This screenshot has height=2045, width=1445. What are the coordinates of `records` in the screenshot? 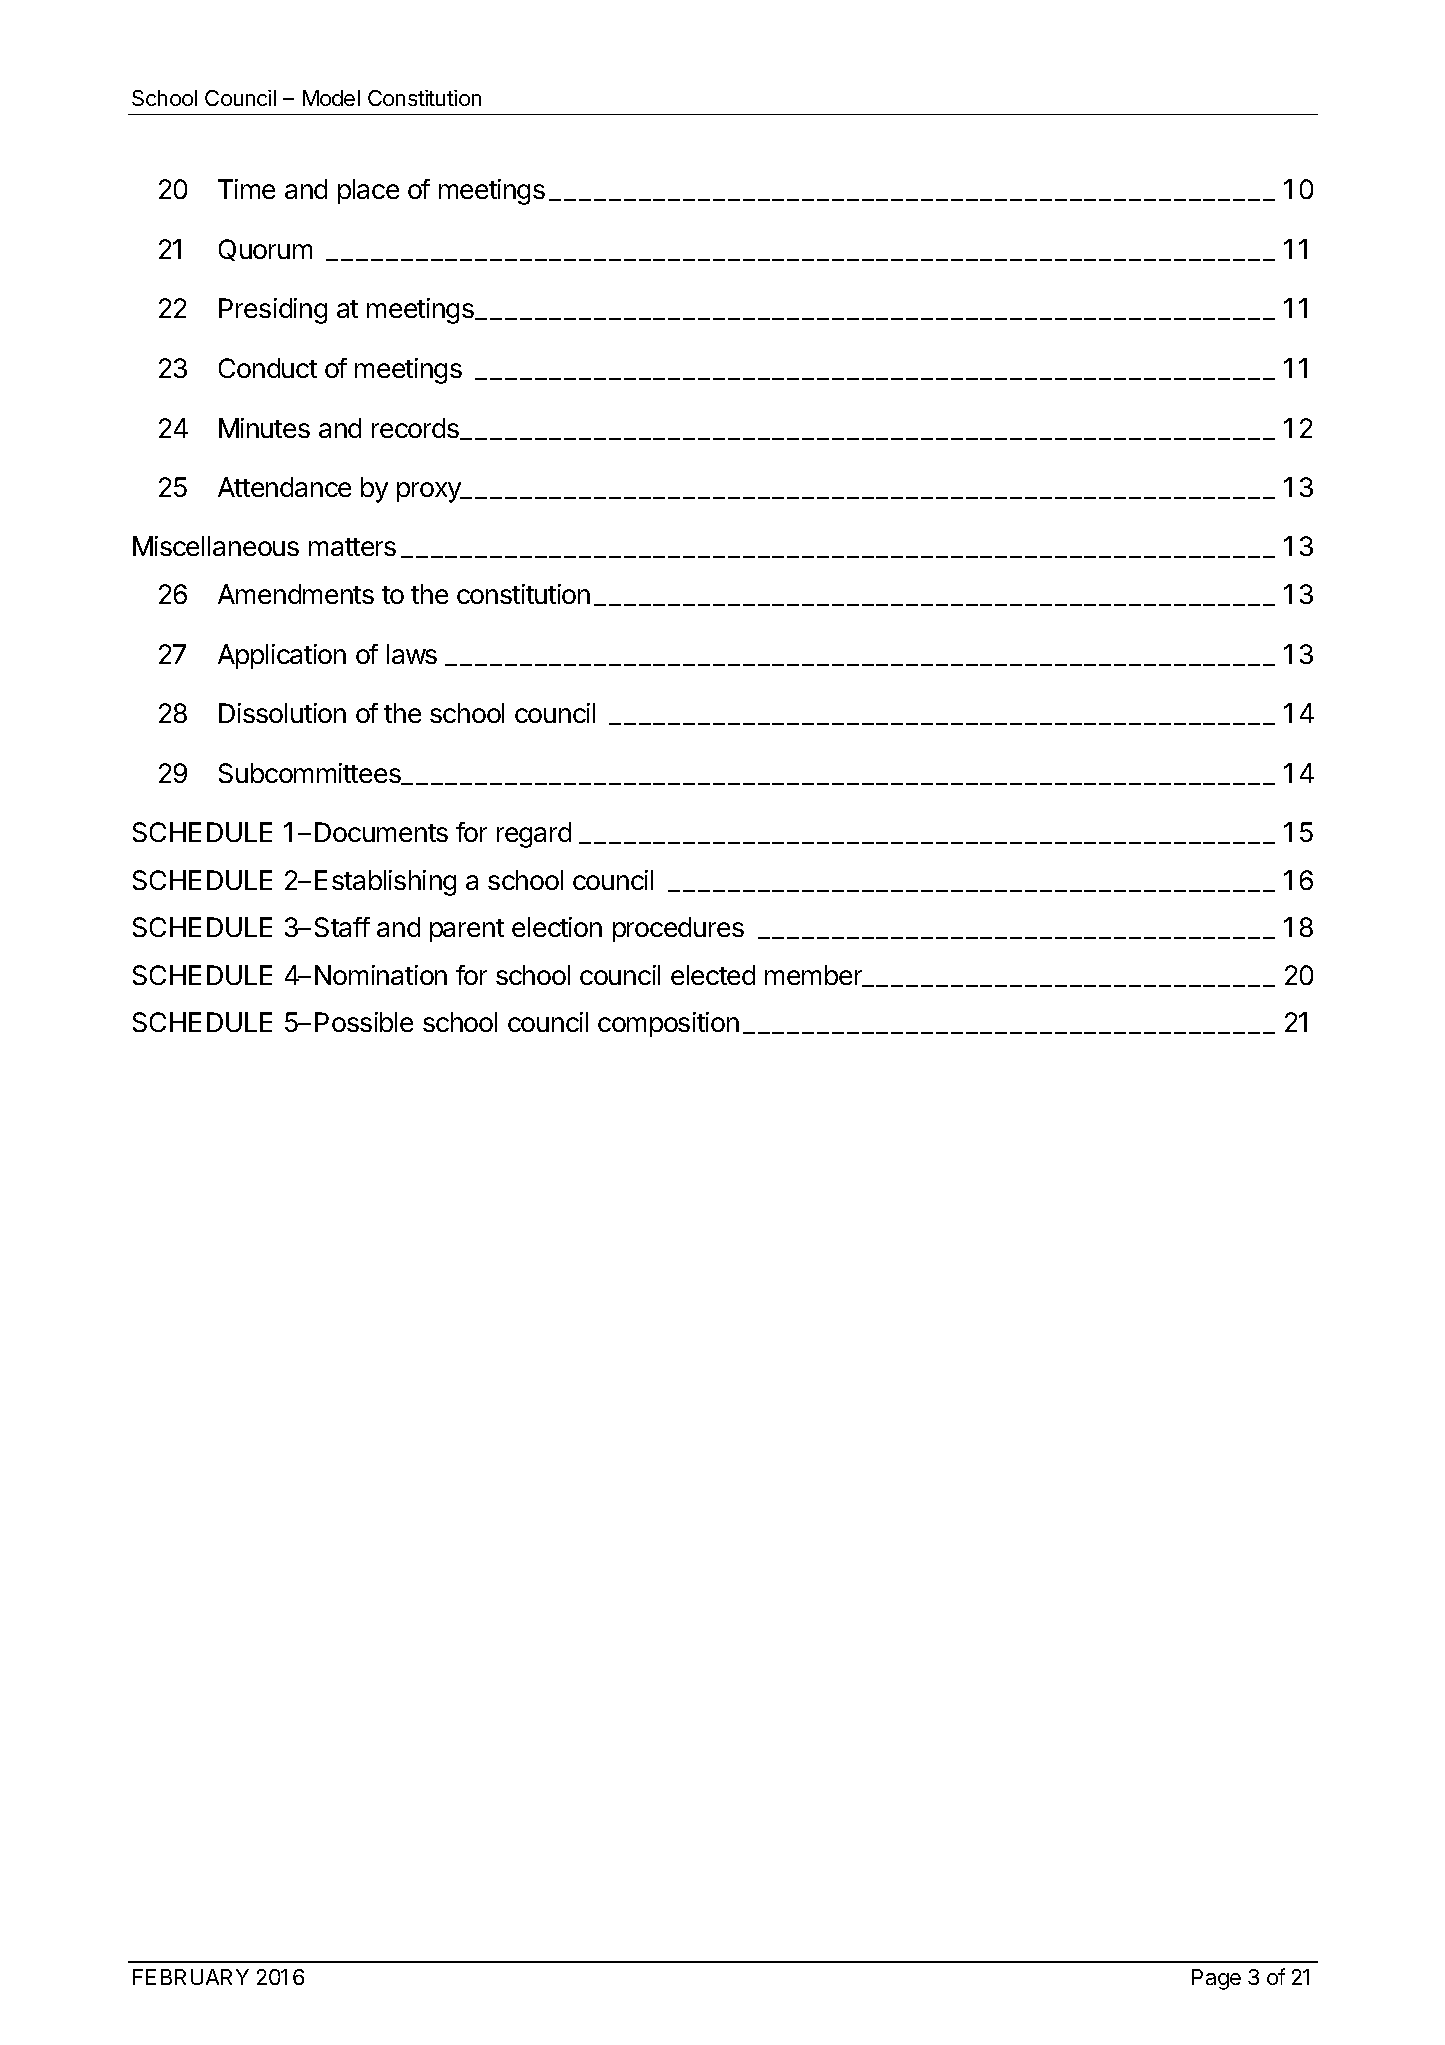 It's located at (416, 429).
